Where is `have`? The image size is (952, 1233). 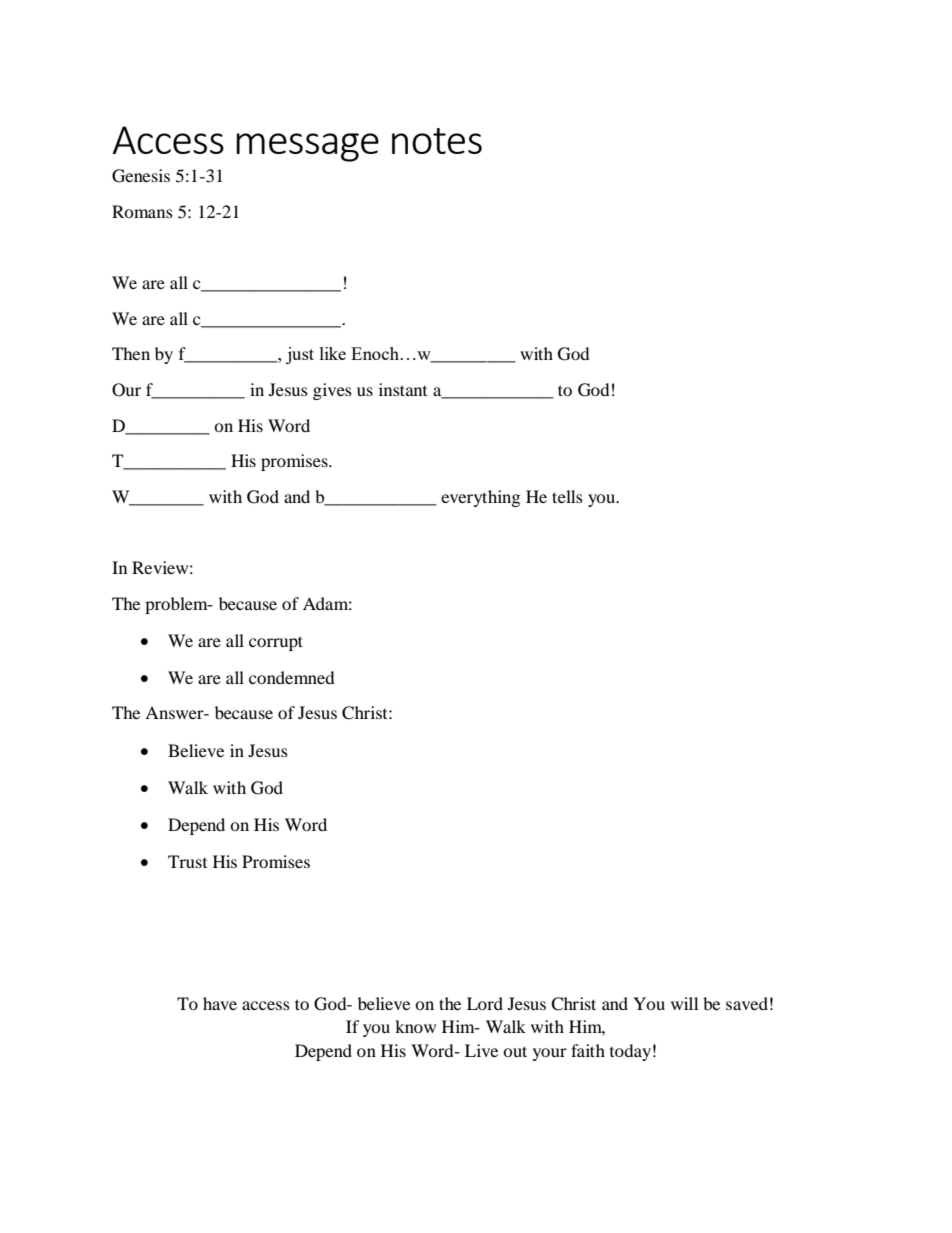
have is located at coordinates (220, 1003).
